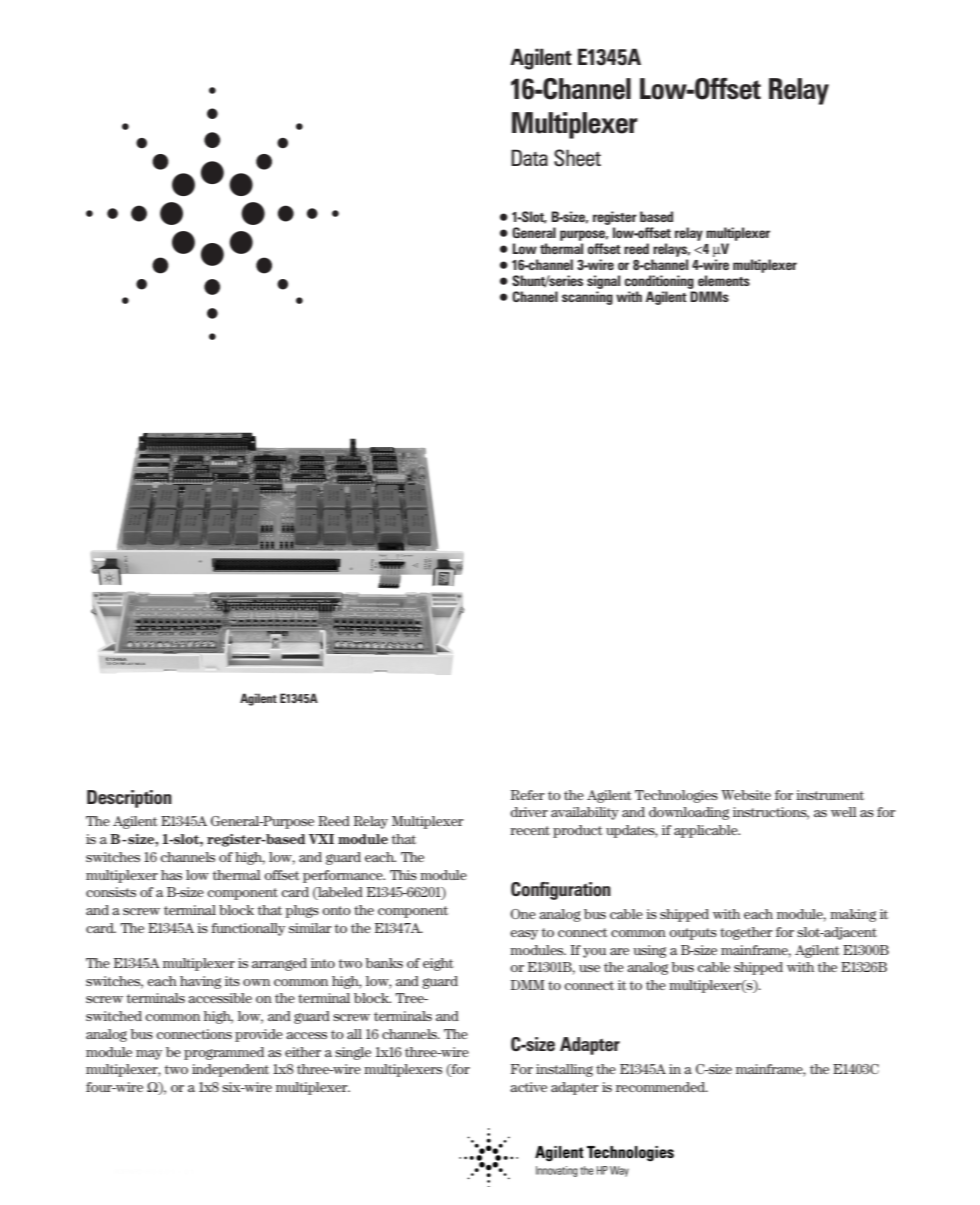 The image size is (980, 1205). Describe the element at coordinates (171, 875) in the page. I see `has` at that location.
